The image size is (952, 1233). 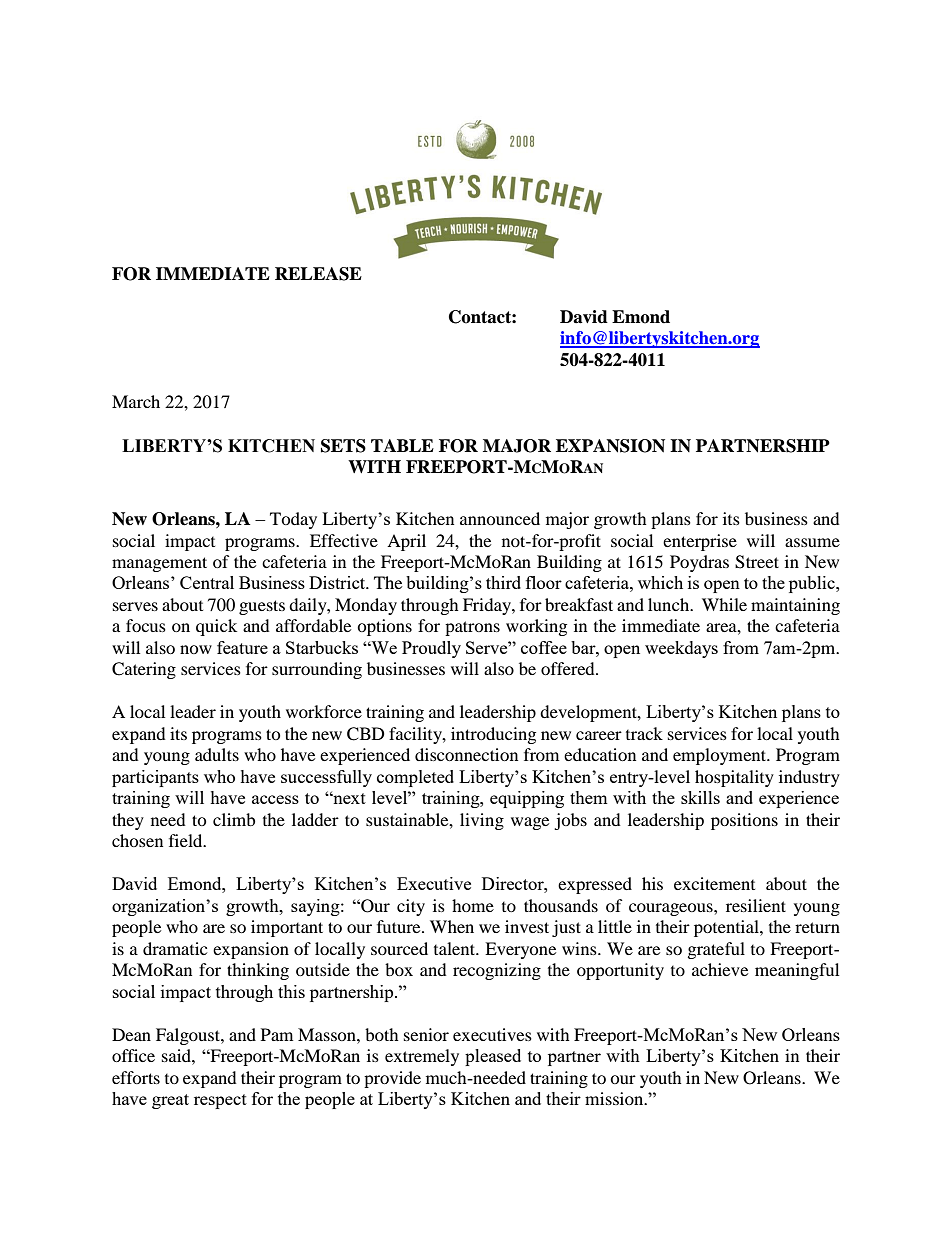 What do you see at coordinates (318, 274) in the screenshot?
I see `RELEASE` at bounding box center [318, 274].
